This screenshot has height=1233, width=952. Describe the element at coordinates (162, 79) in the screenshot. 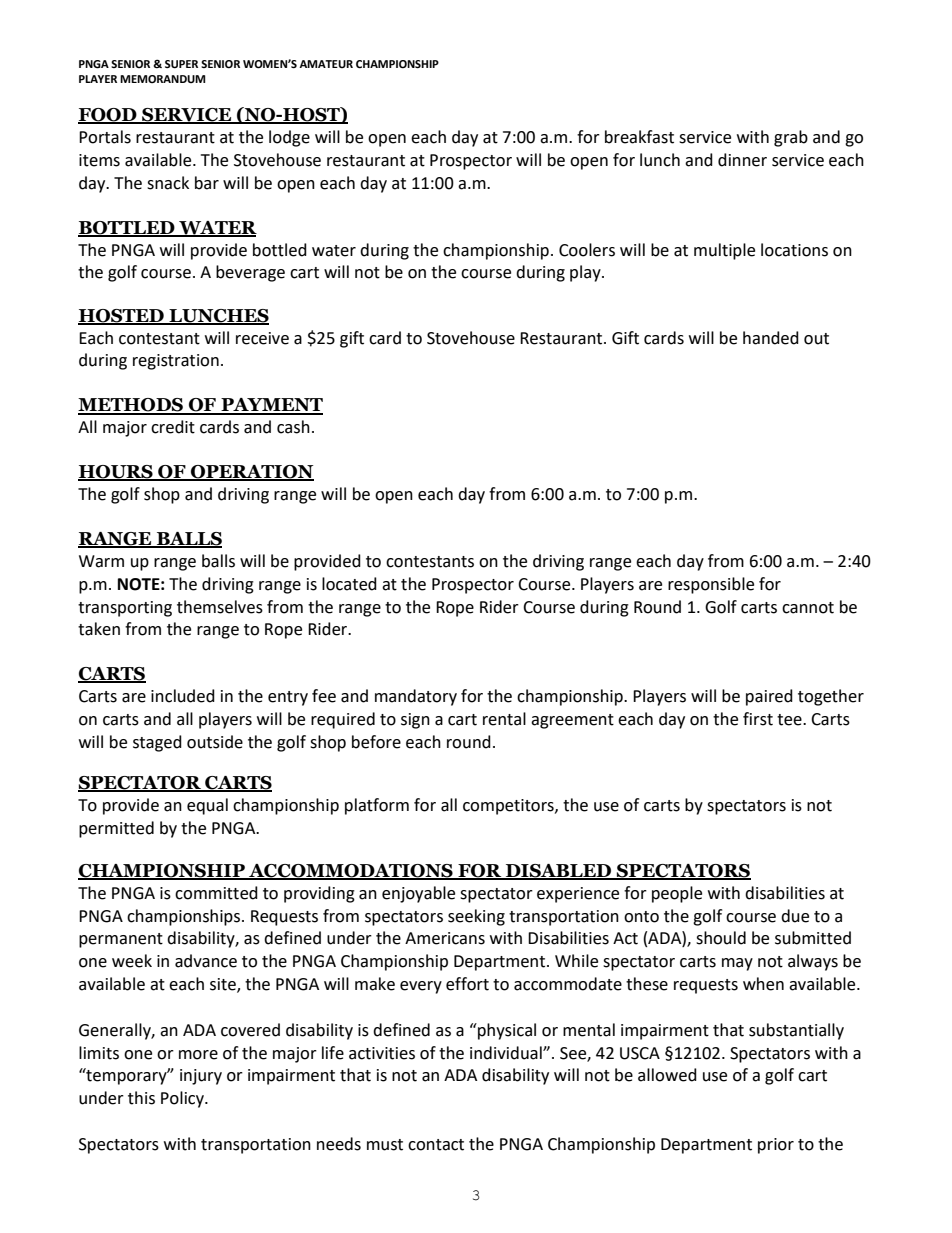

I see `MEMORANDUM` at that location.
